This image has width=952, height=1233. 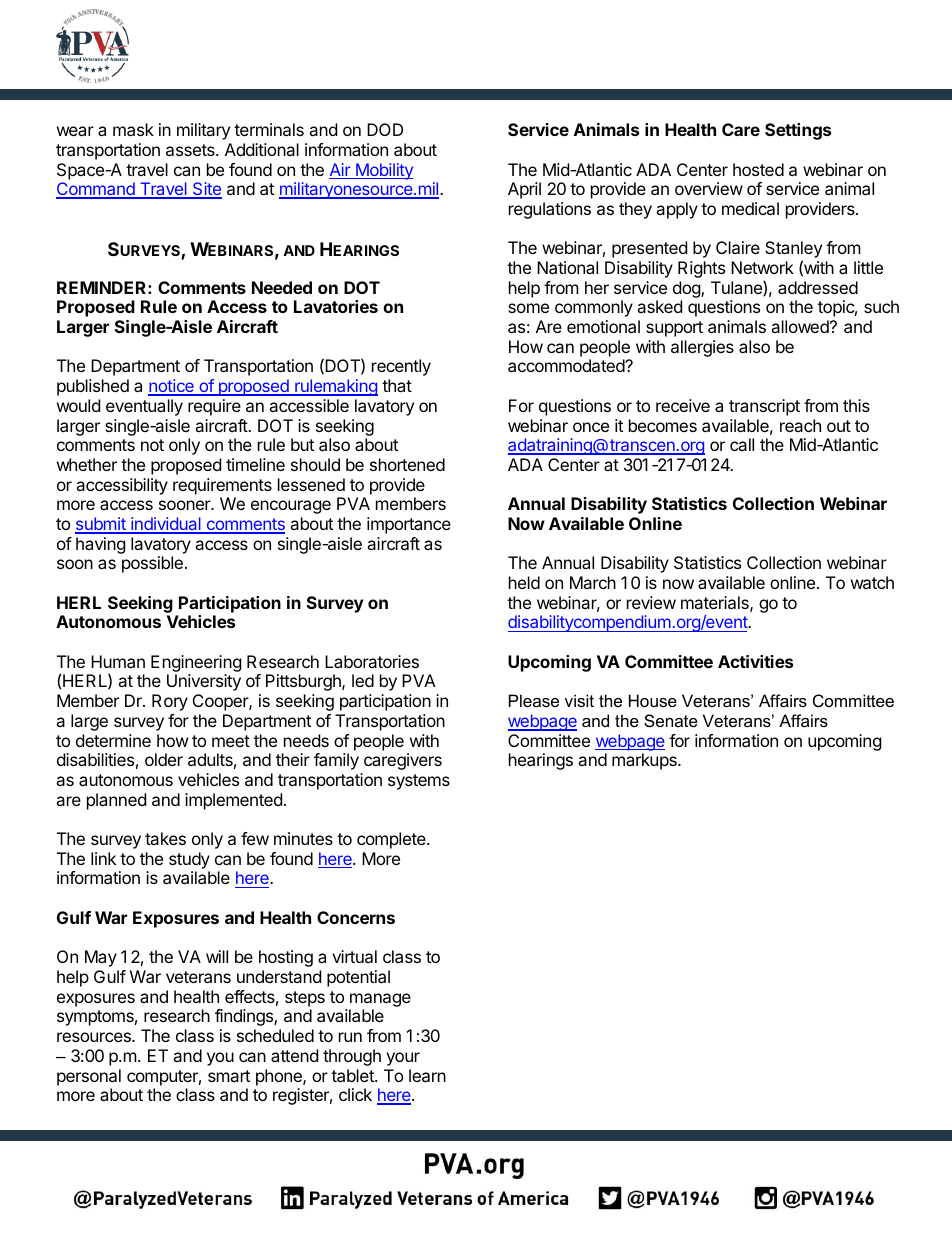 I want to click on systems, so click(x=419, y=782).
